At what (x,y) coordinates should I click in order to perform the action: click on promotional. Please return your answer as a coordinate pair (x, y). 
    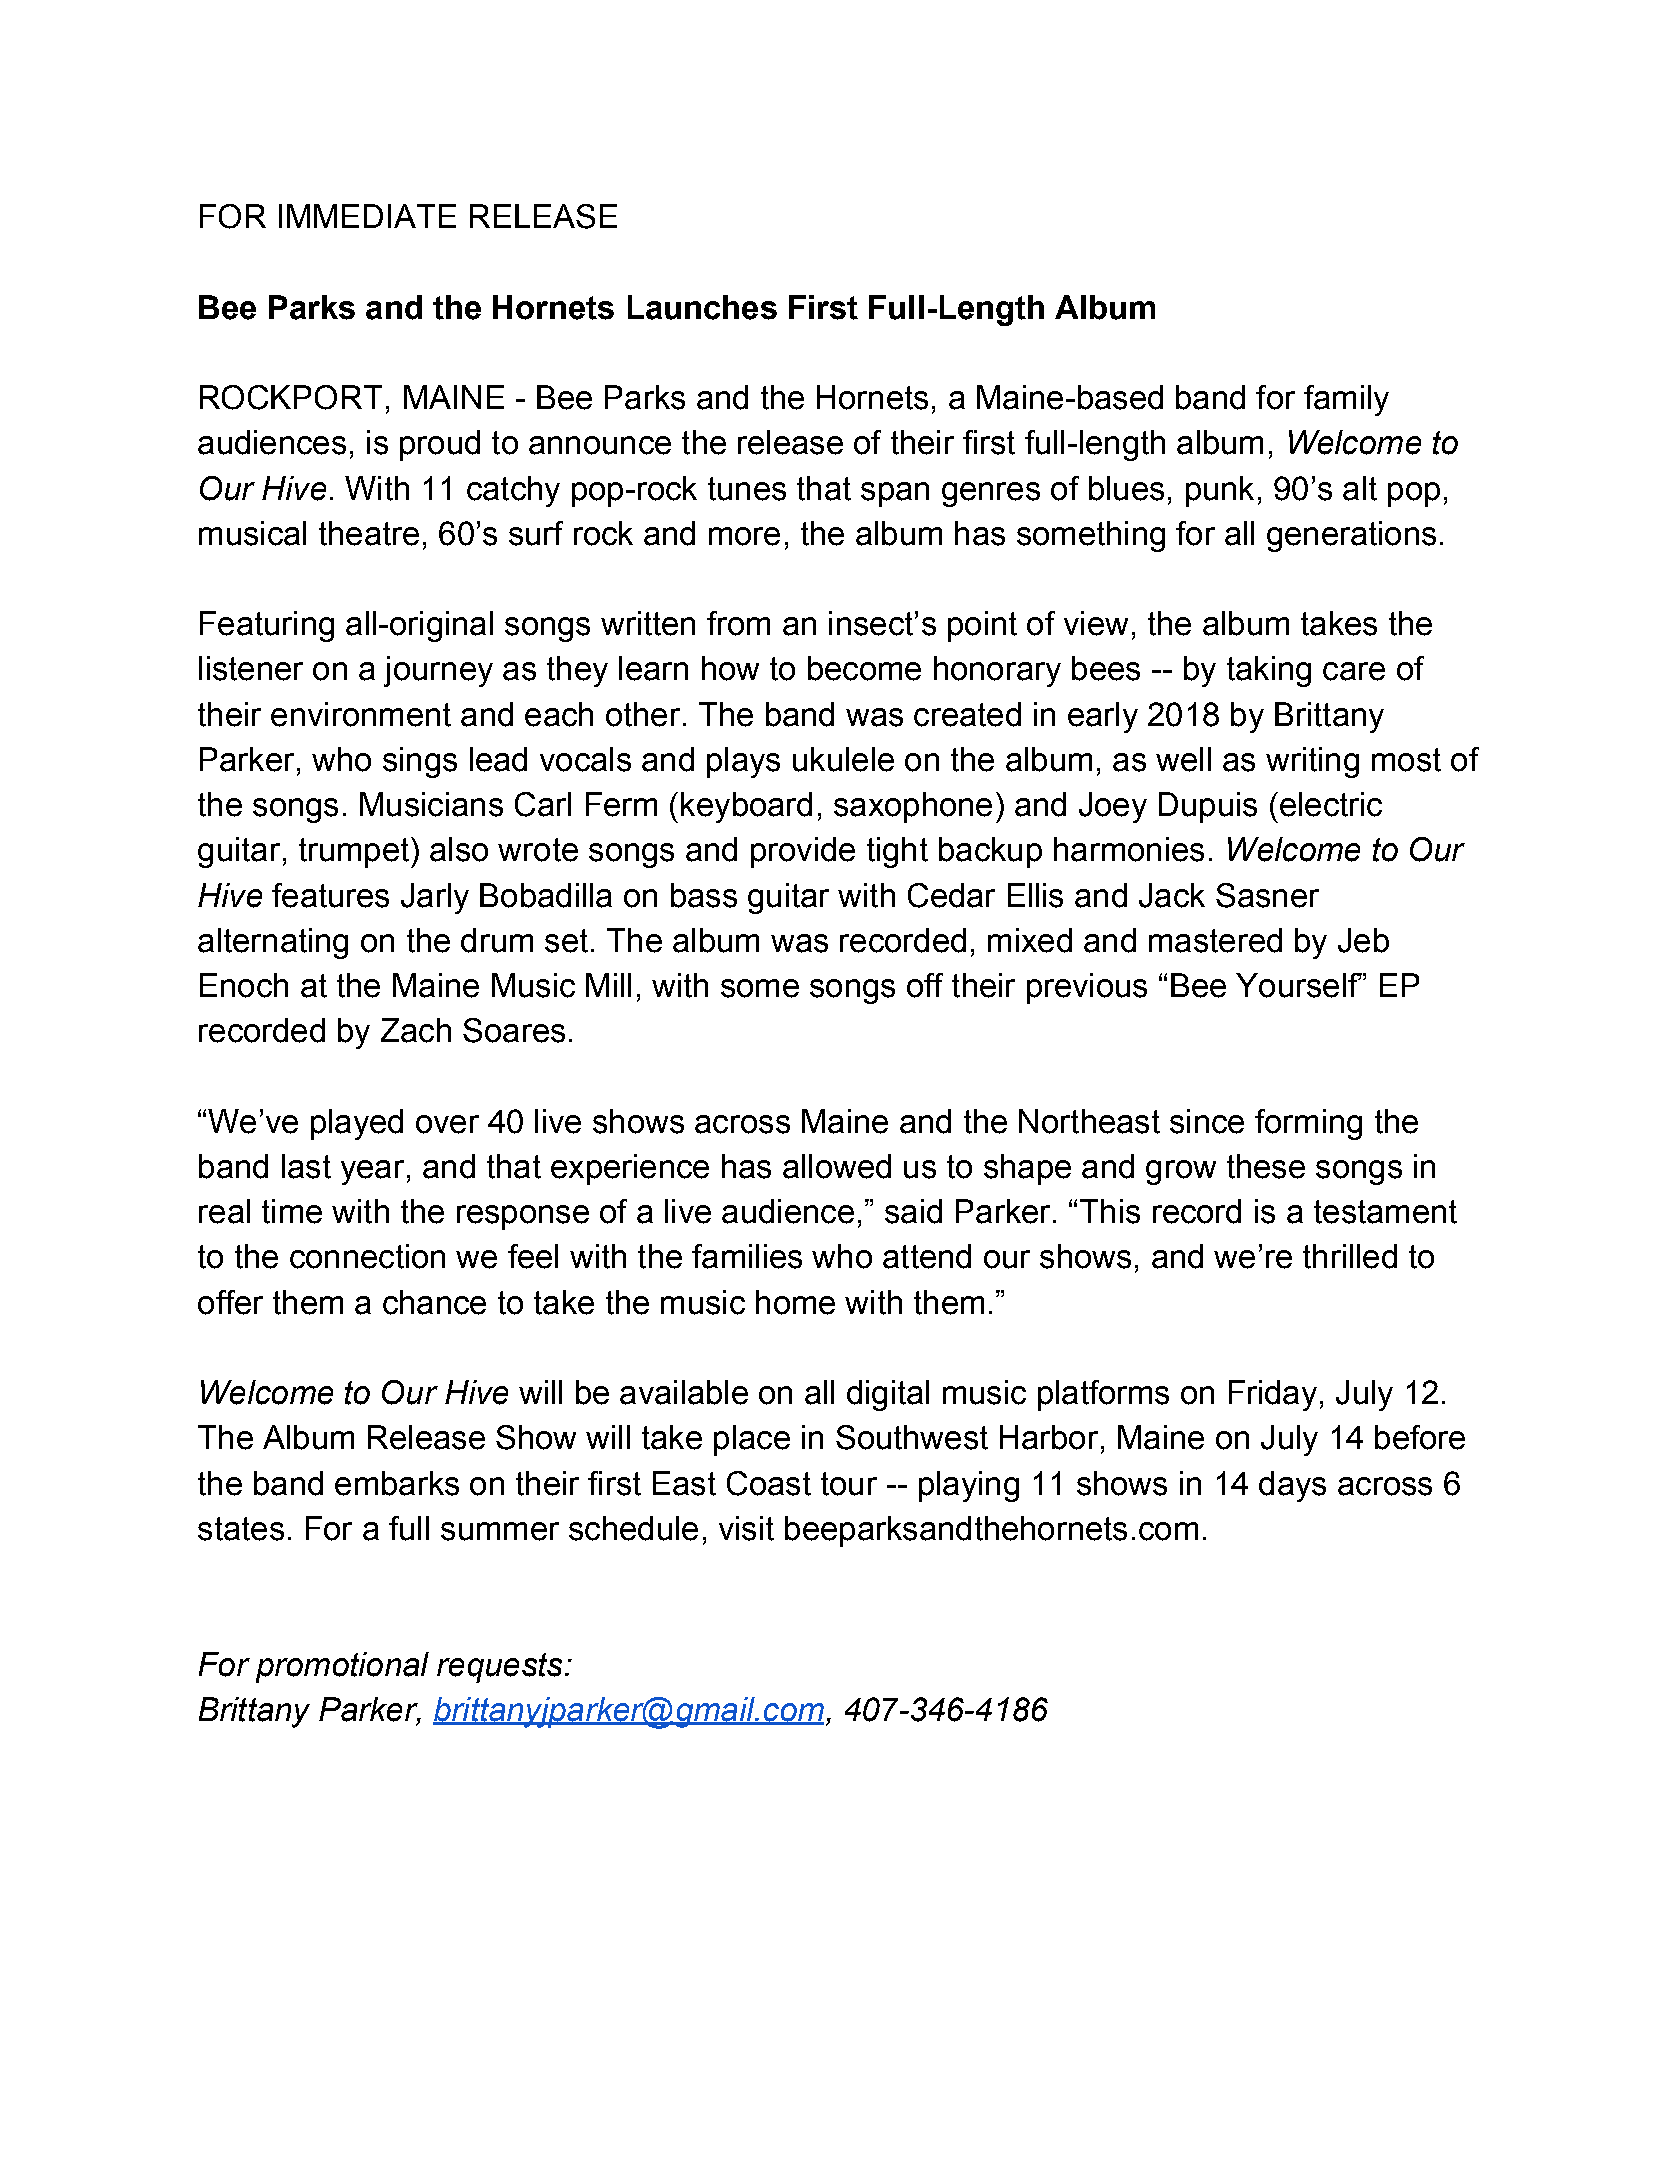
    Looking at the image, I should click on (342, 1667).
